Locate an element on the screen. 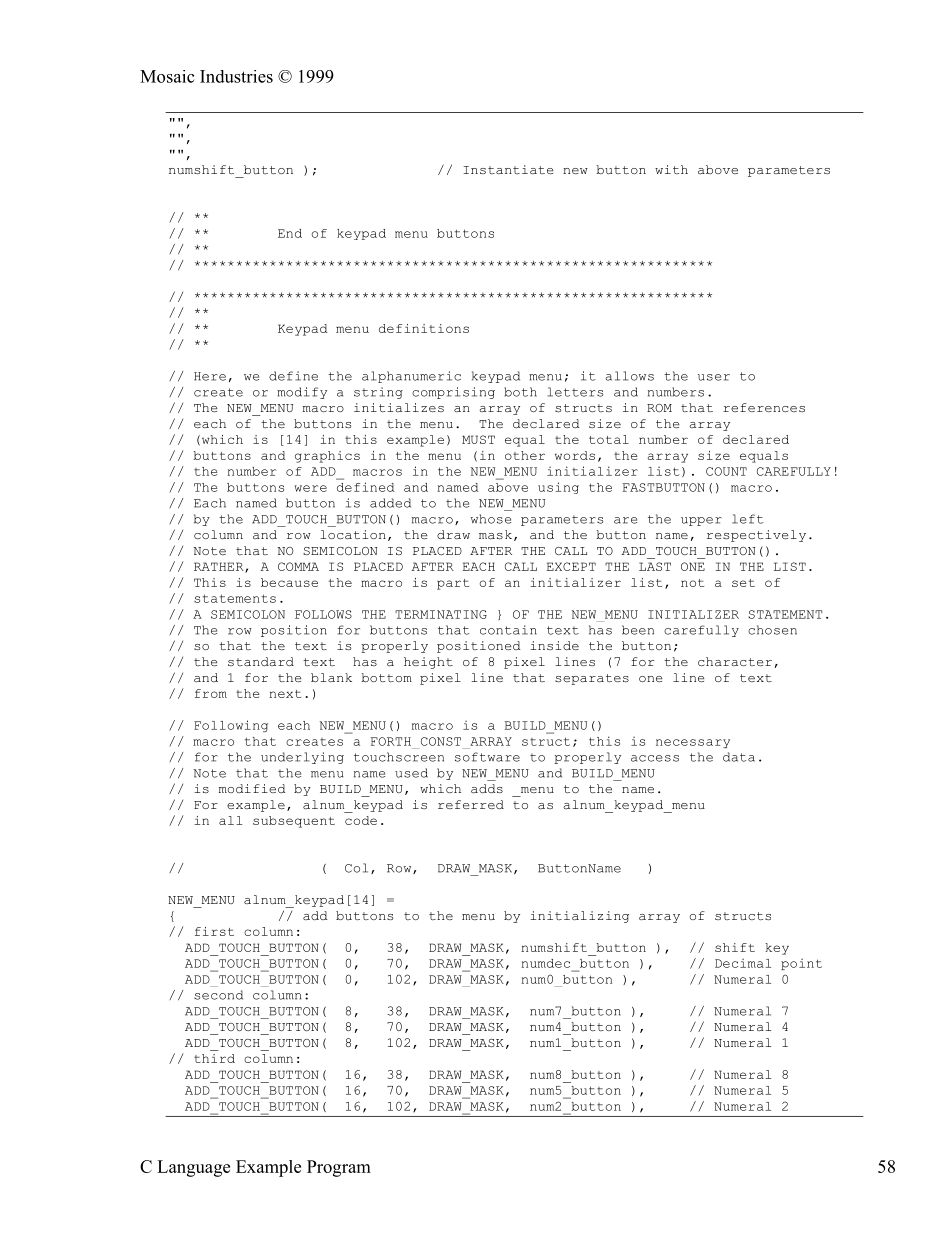  Instantiate is located at coordinates (508, 170).
